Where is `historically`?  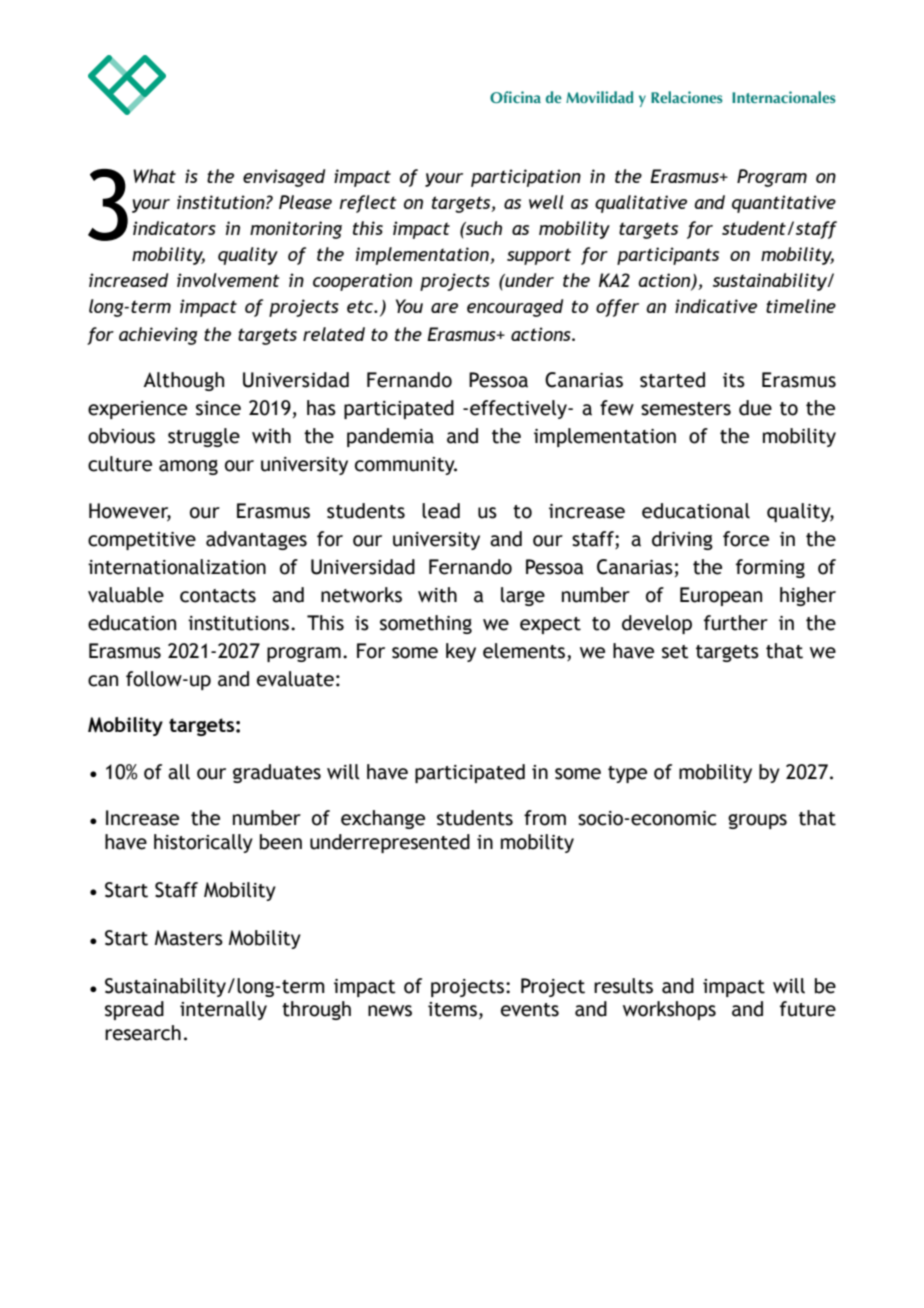
historically is located at coordinates (203, 843).
